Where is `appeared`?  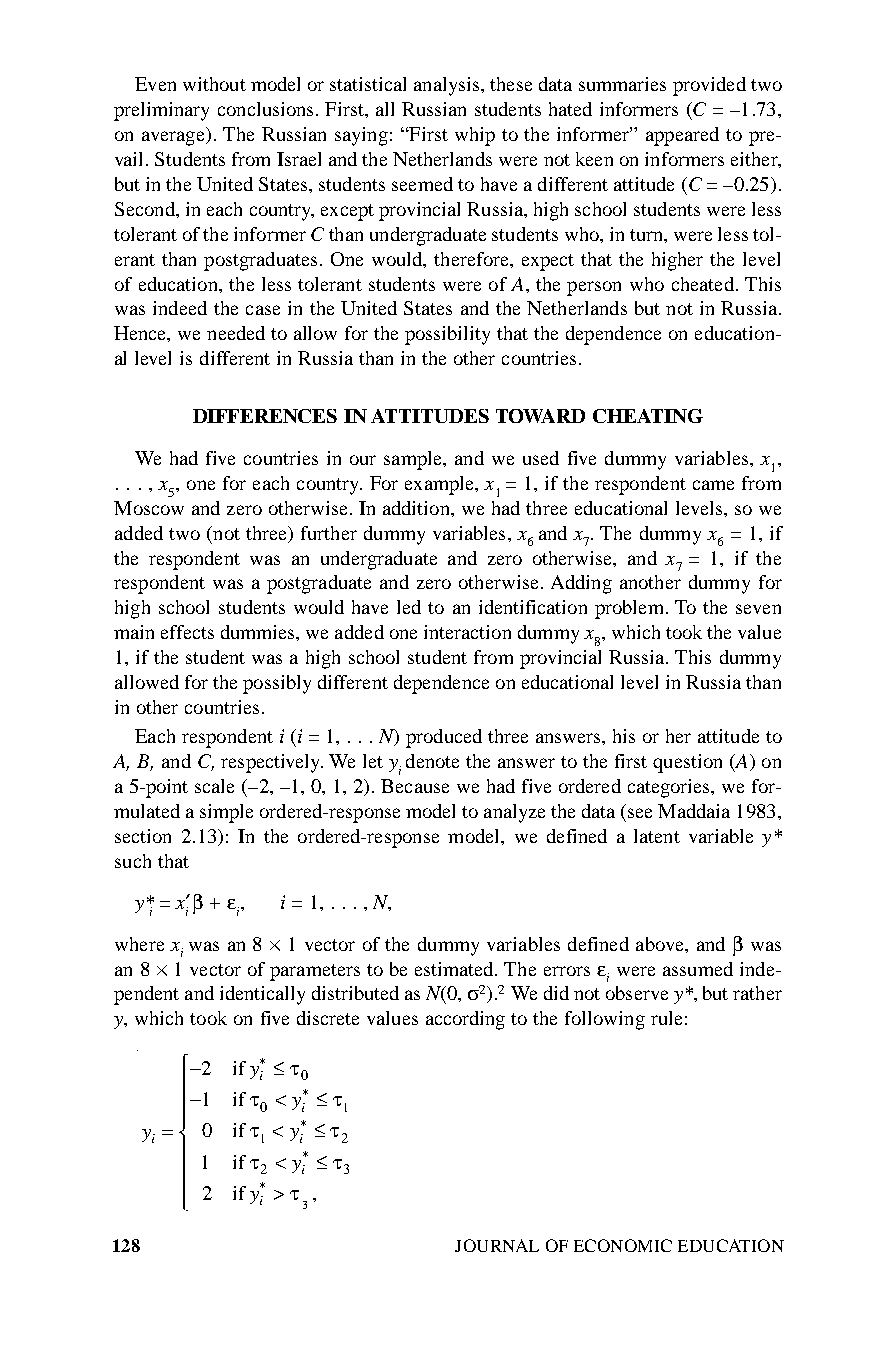
appeared is located at coordinates (682, 136).
